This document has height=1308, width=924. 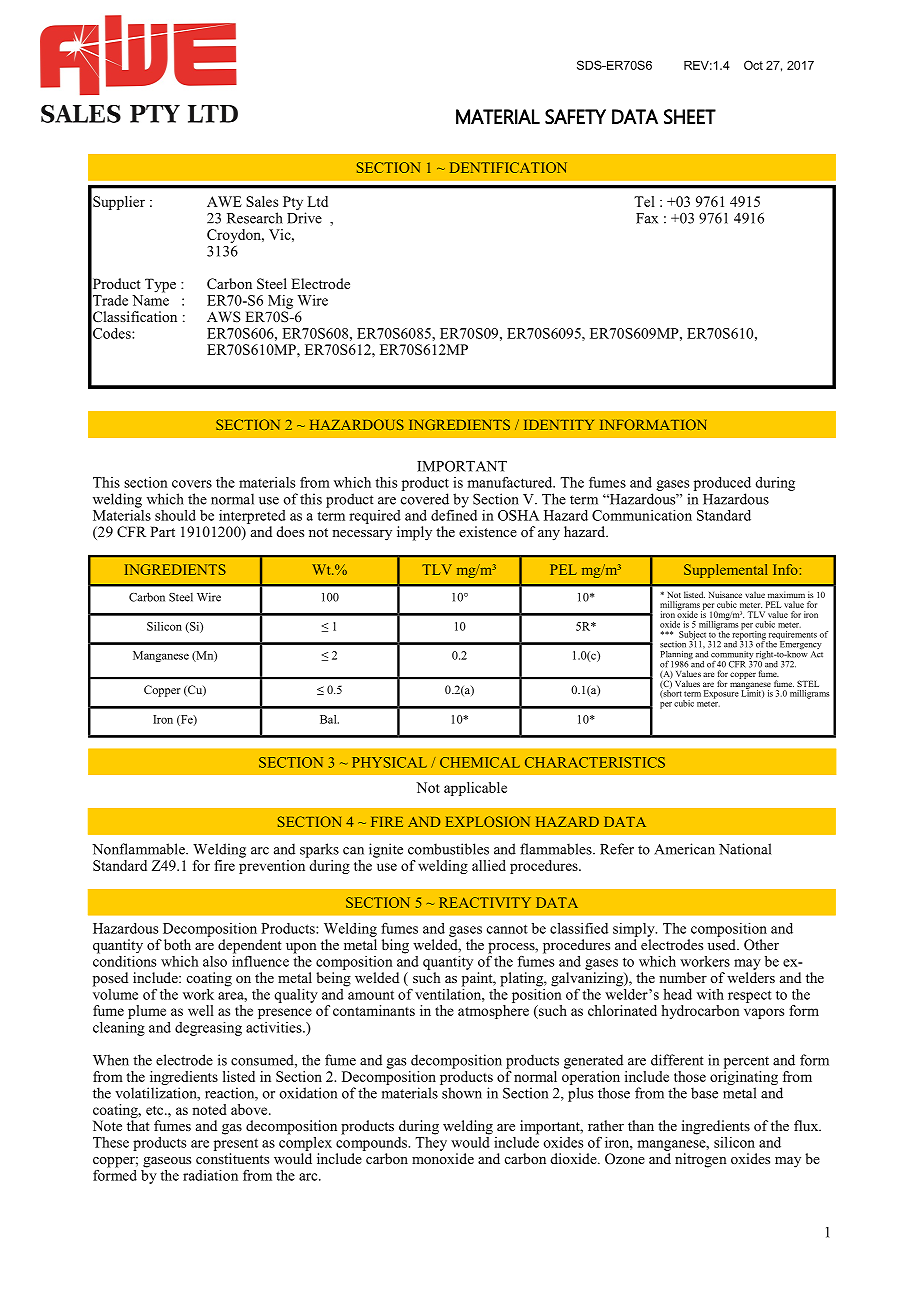 I want to click on AWE, so click(x=224, y=201).
